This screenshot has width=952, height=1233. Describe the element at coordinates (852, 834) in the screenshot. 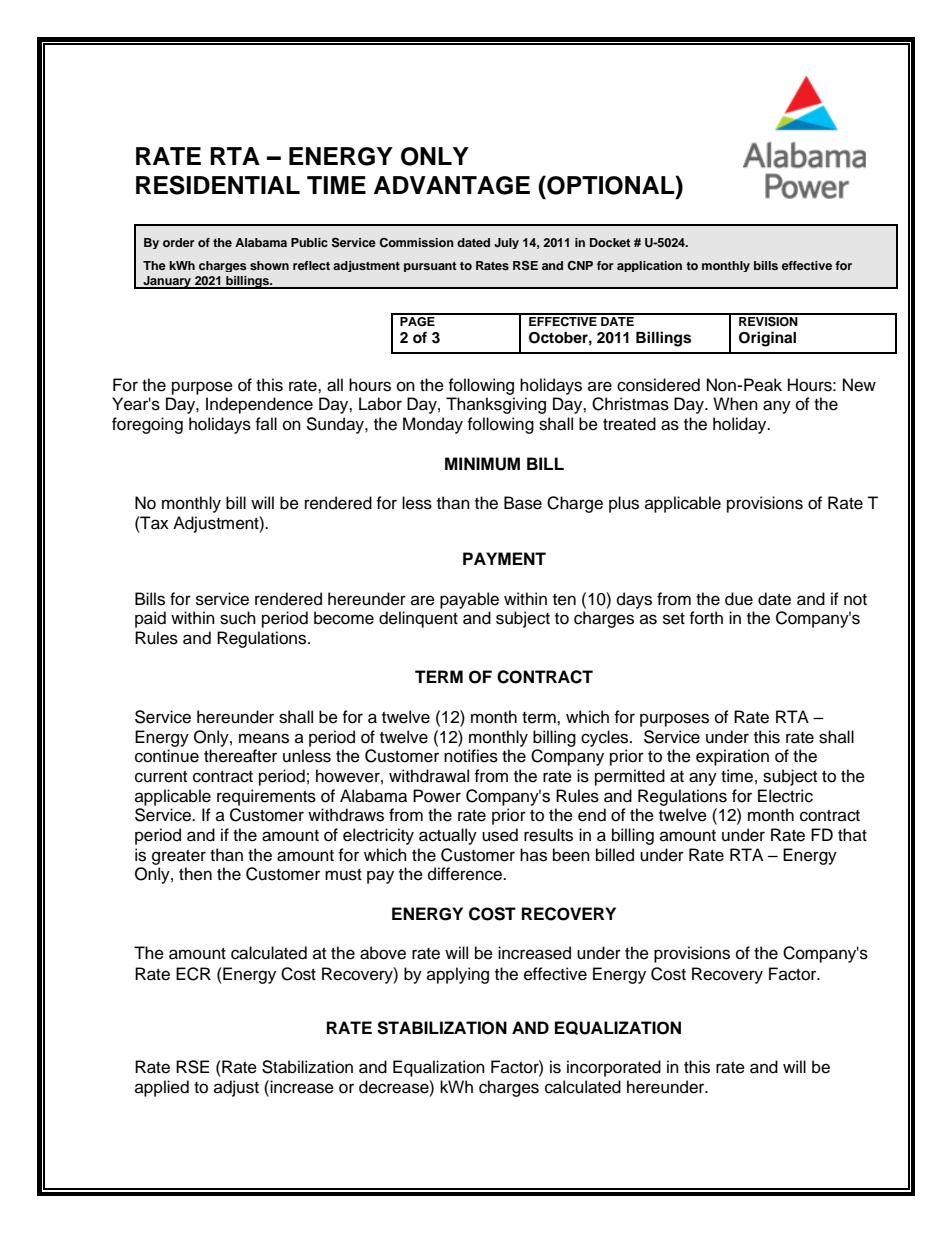

I see `that` at that location.
